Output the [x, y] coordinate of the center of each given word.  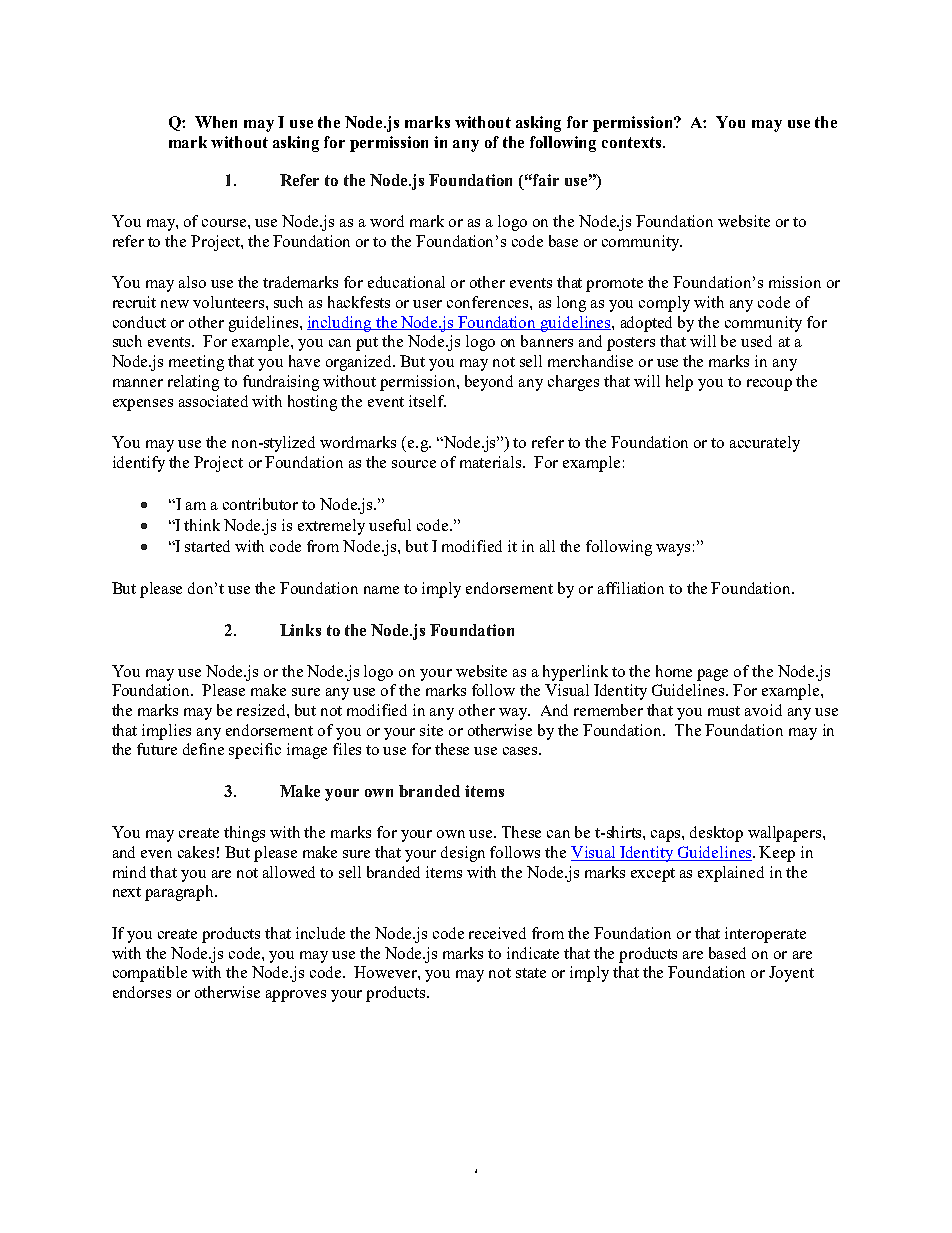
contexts [633, 142]
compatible [150, 974]
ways [673, 550]
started [207, 546]
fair [545, 180]
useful [390, 525]
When [216, 122]
